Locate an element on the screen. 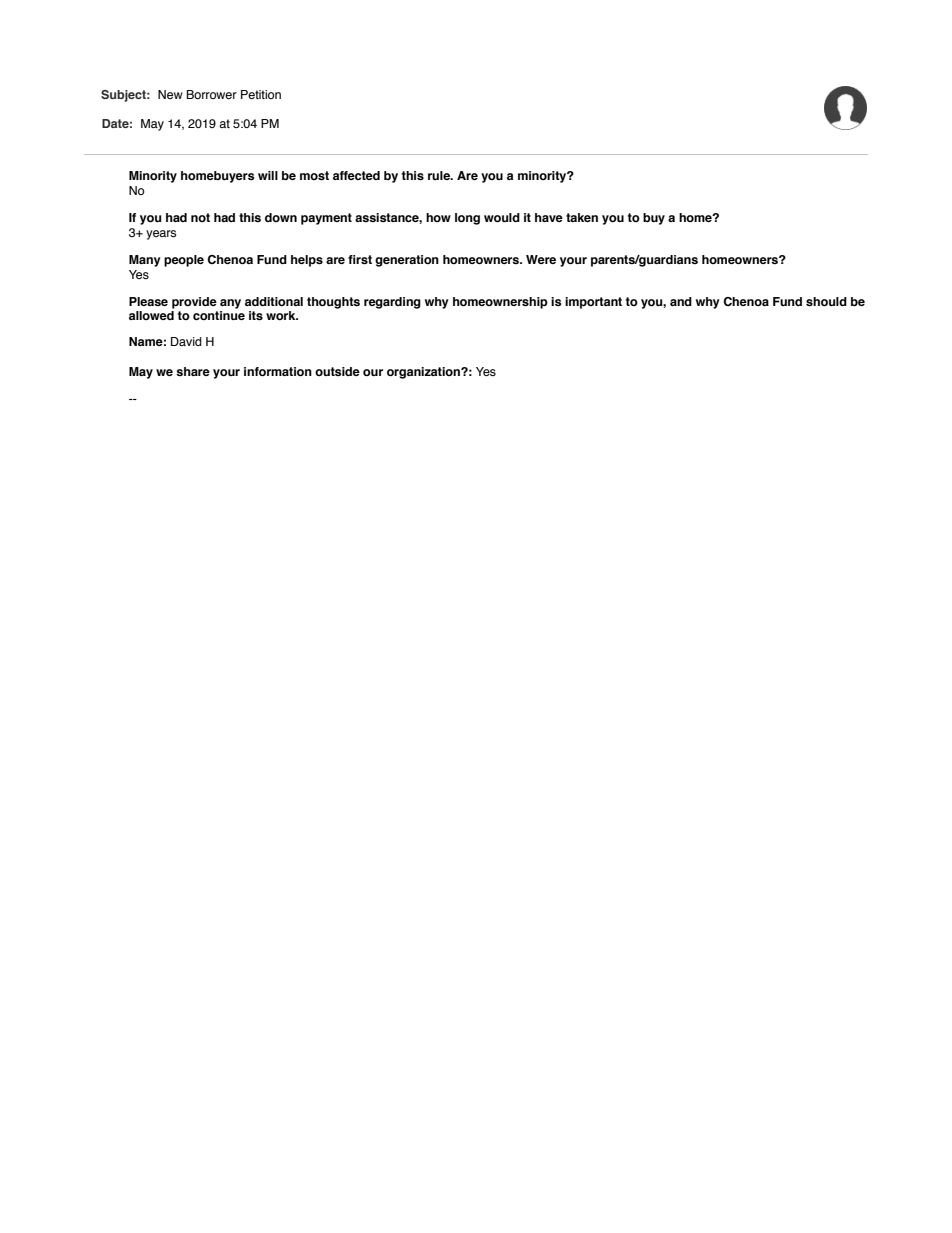 This screenshot has height=1233, width=952. rule is located at coordinates (440, 175).
